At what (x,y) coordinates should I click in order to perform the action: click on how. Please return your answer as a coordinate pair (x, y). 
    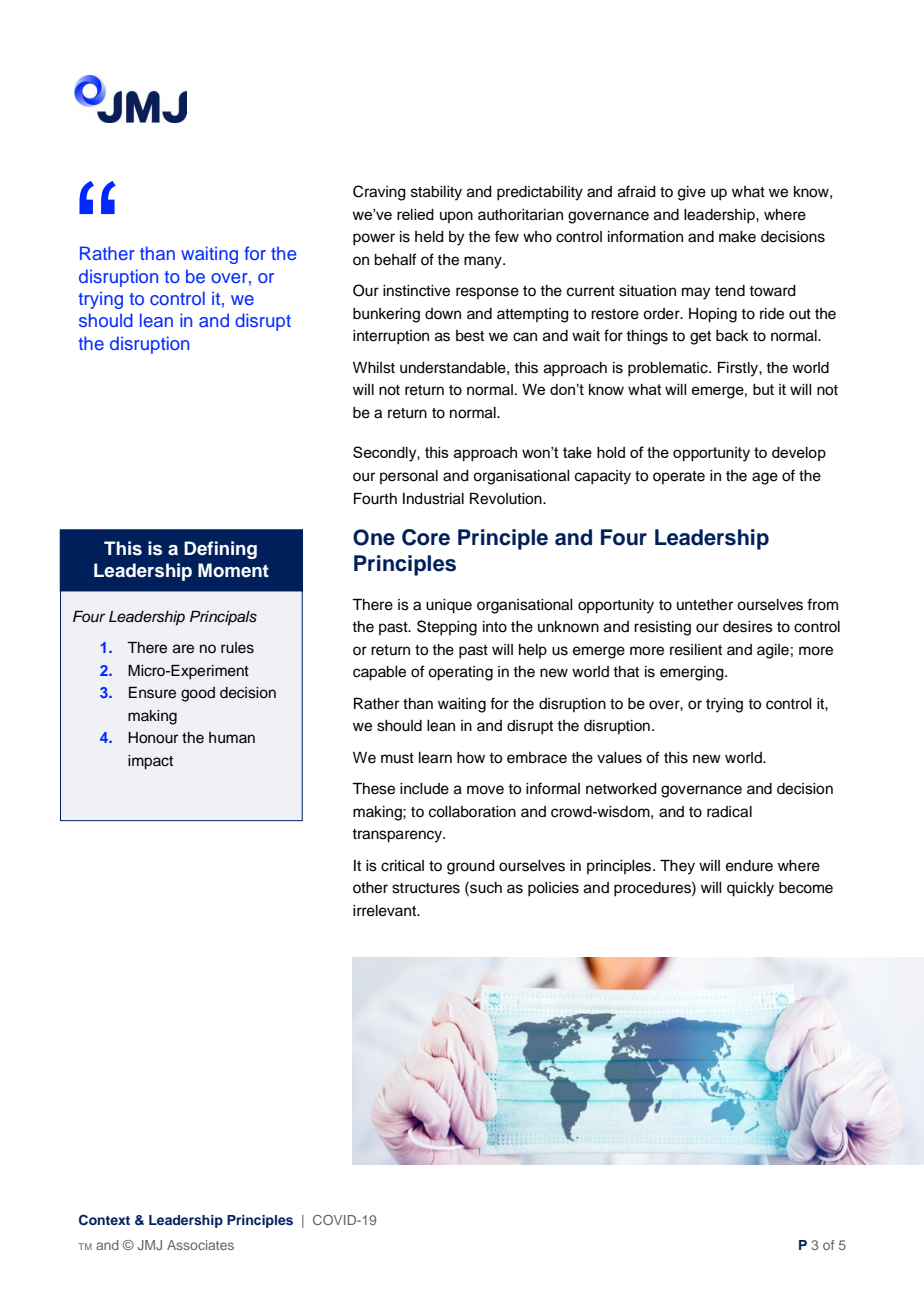
    Looking at the image, I should click on (471, 758).
